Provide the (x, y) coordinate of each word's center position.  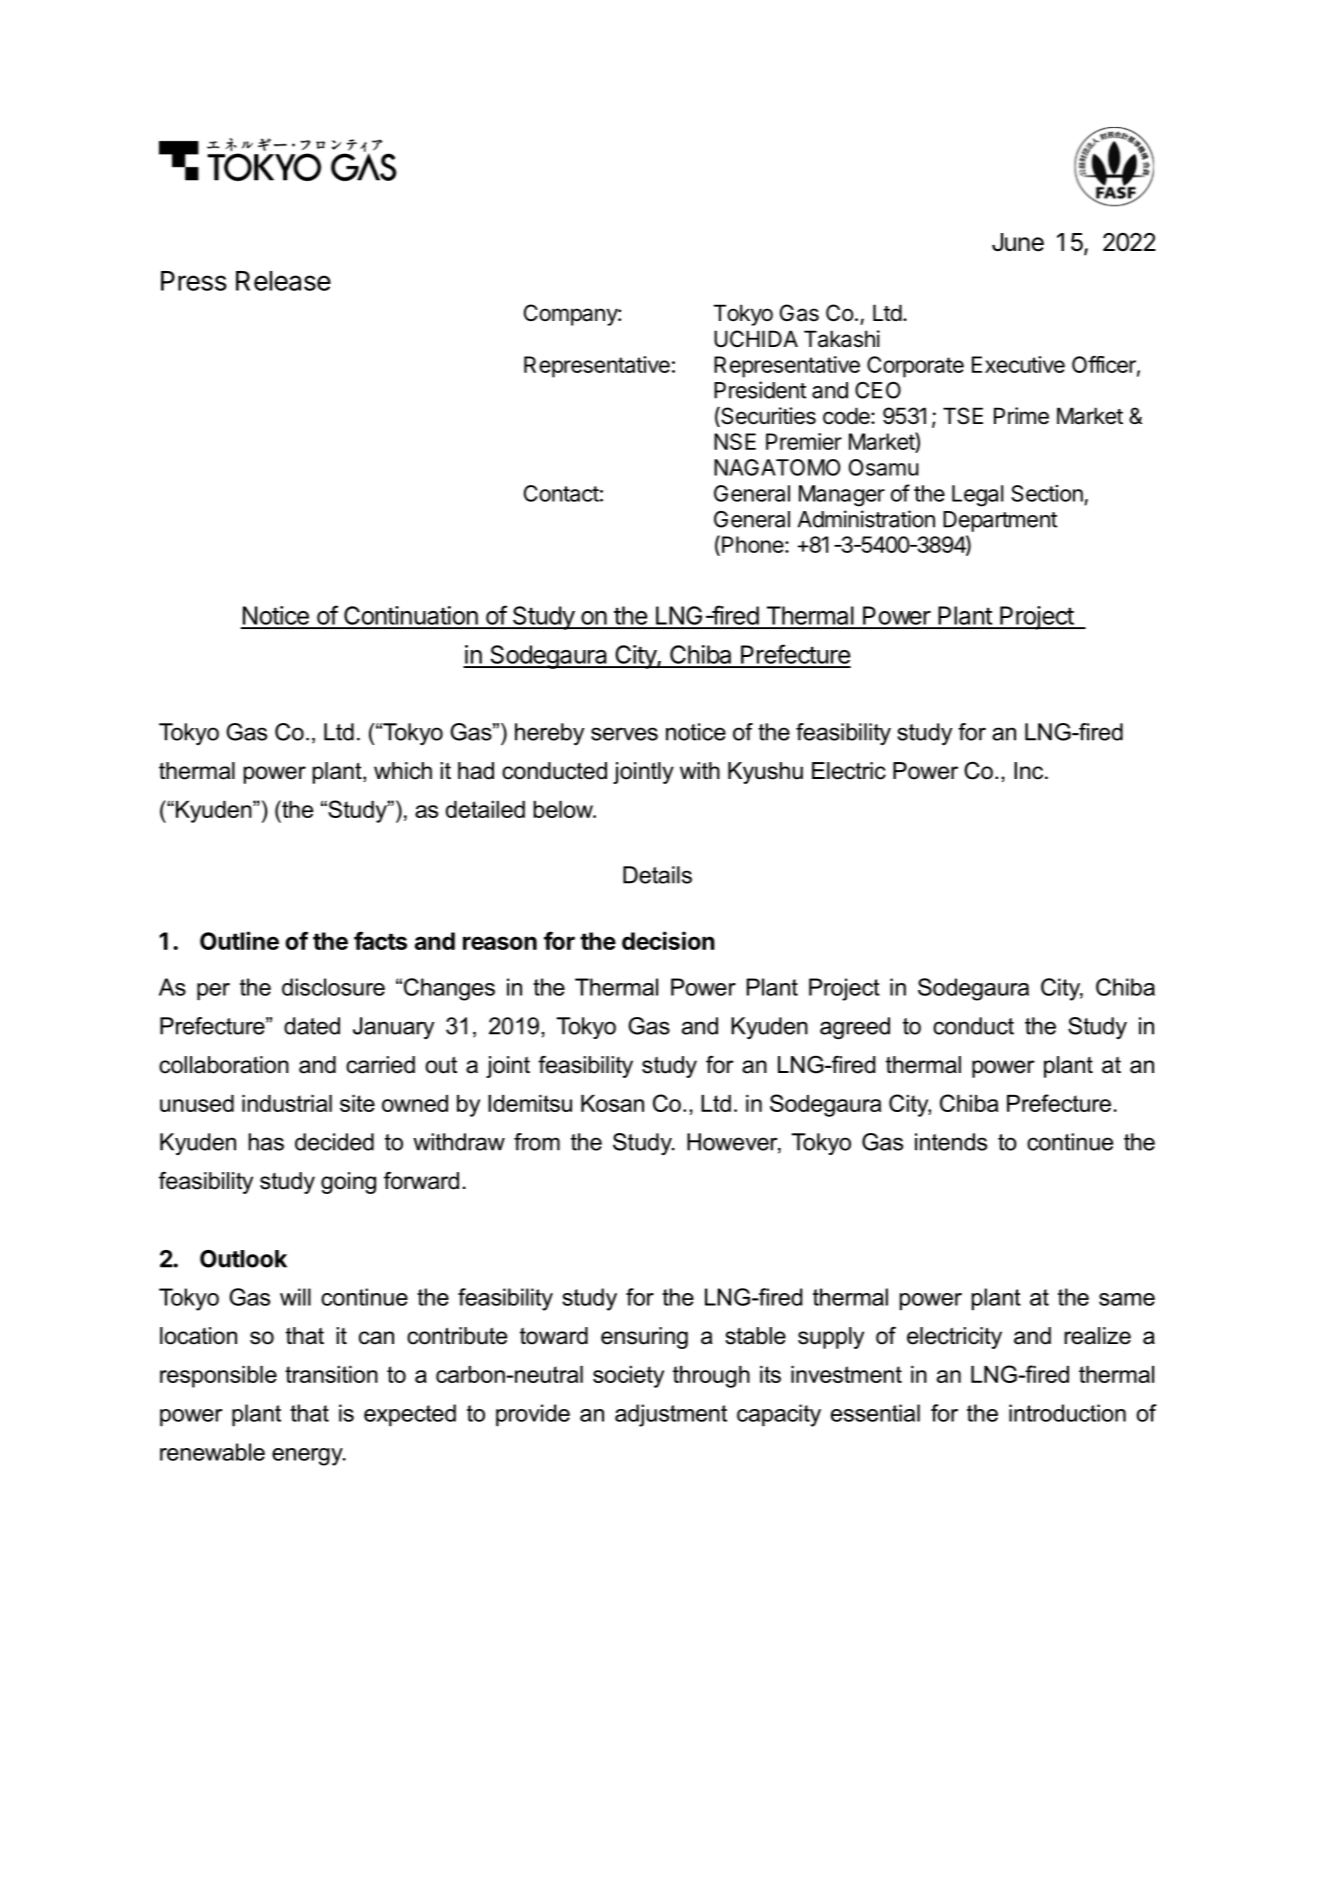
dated (312, 1026)
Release (283, 281)
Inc (1030, 771)
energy (308, 1457)
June (1018, 242)
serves (624, 734)
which (403, 771)
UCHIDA (756, 339)
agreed (855, 1028)
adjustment (671, 1415)
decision (668, 940)
